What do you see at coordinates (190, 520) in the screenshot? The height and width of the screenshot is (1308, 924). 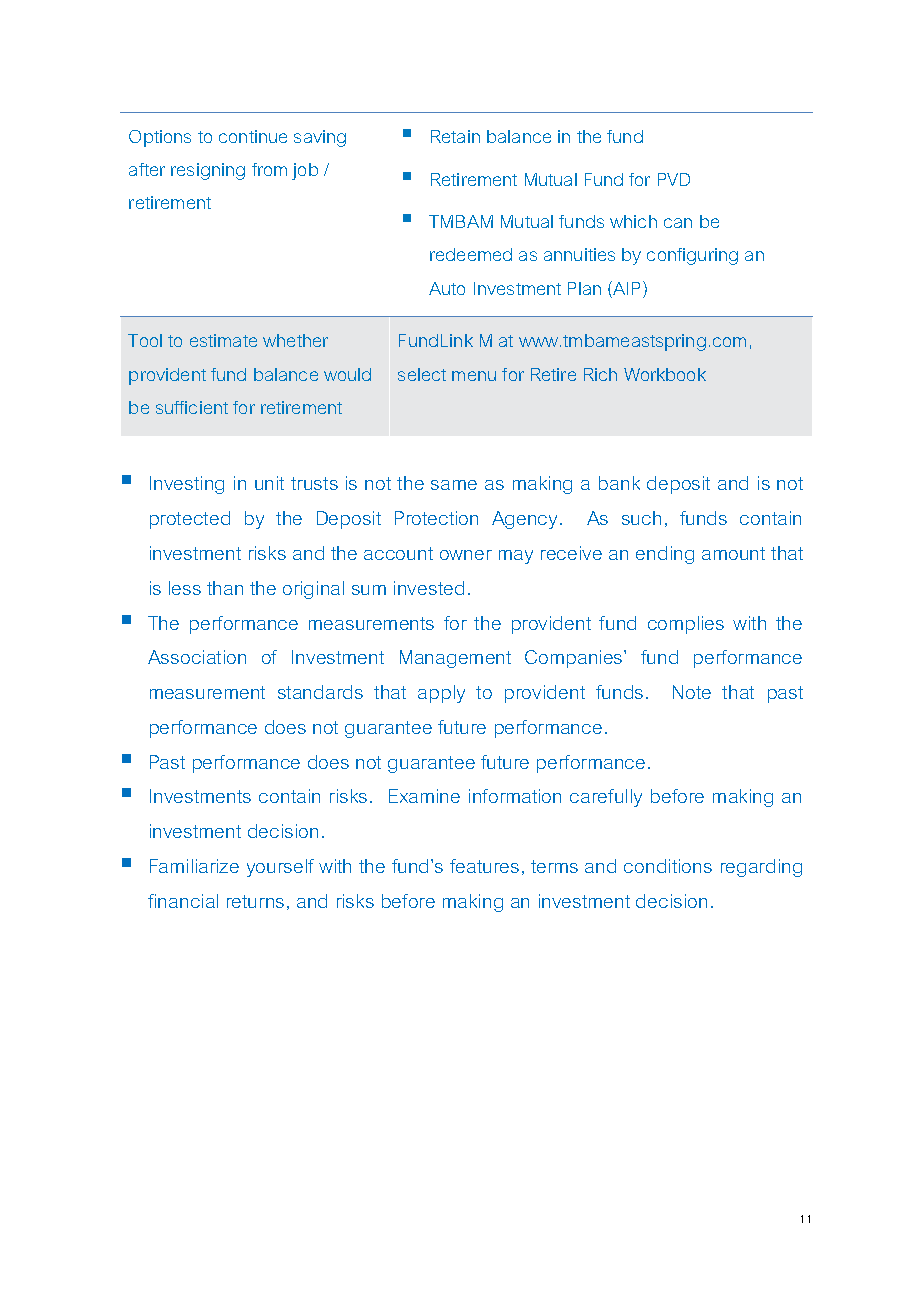 I see `protected` at bounding box center [190, 520].
